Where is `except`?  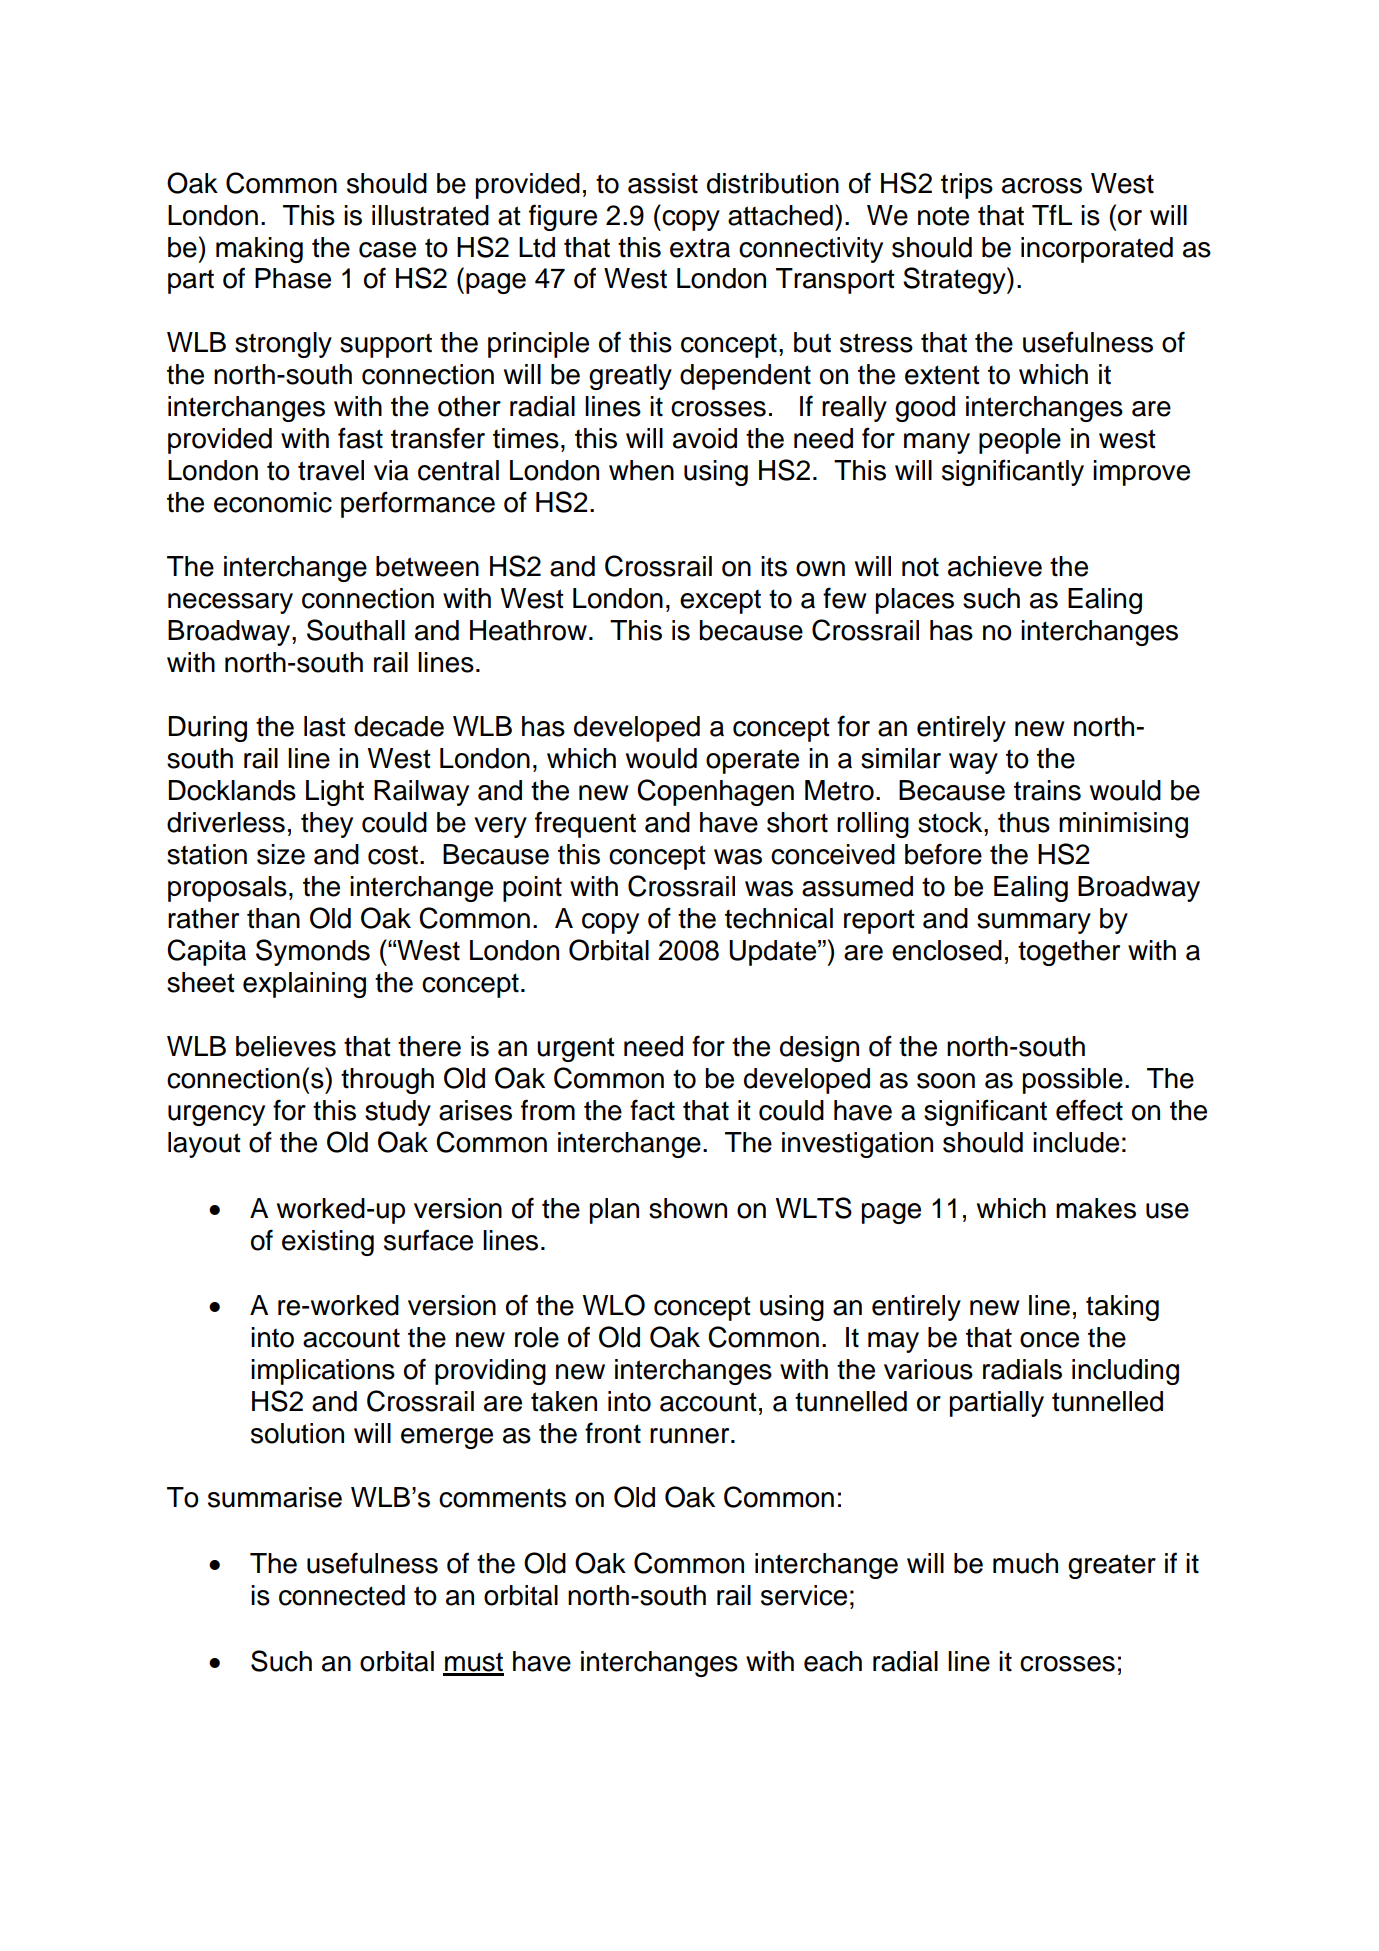
except is located at coordinates (720, 602).
